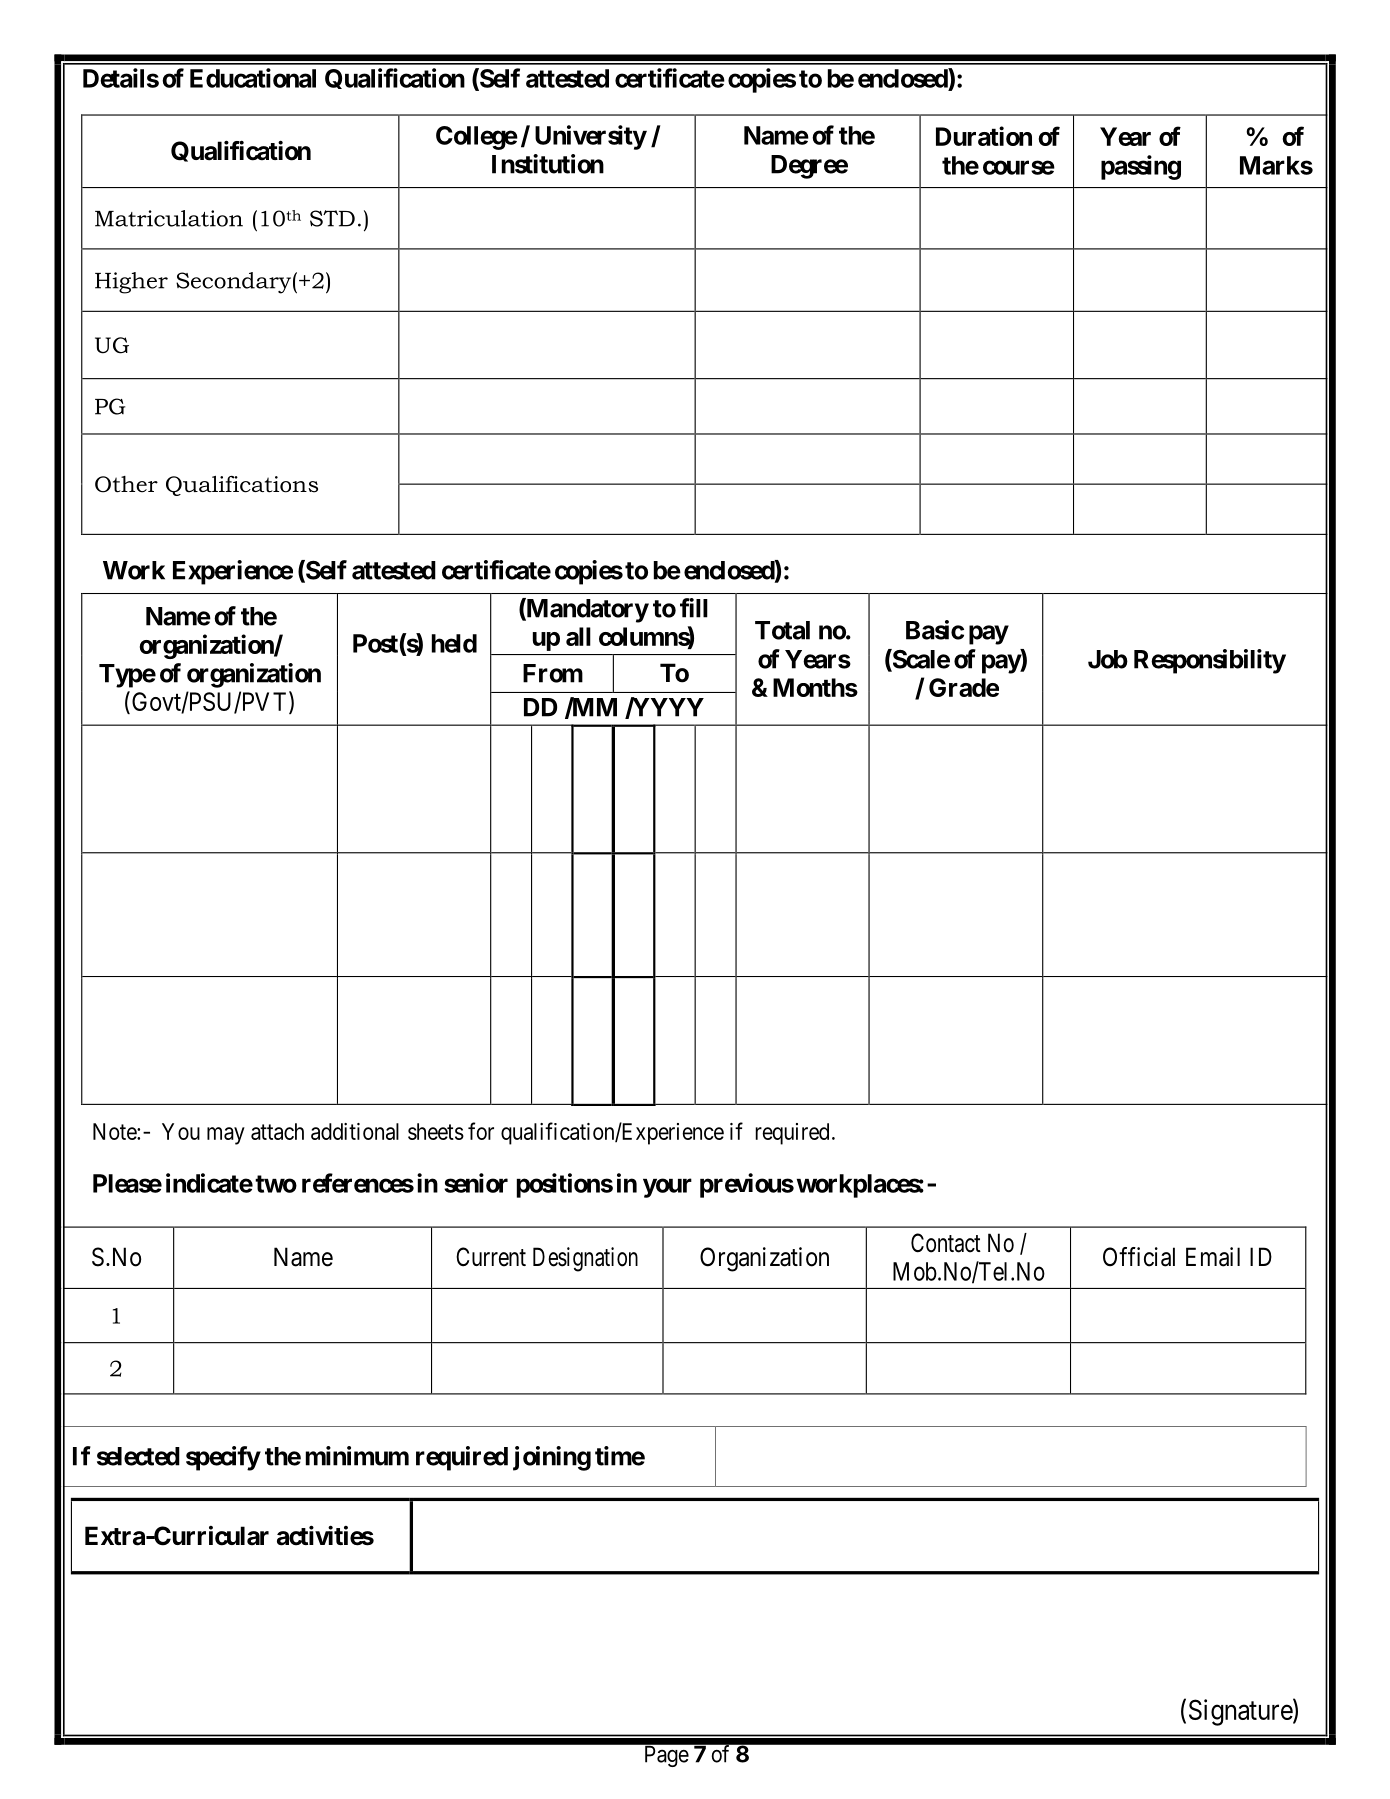 This page has width=1390, height=1799. Describe the element at coordinates (131, 283) in the page. I see `Higher` at that location.
